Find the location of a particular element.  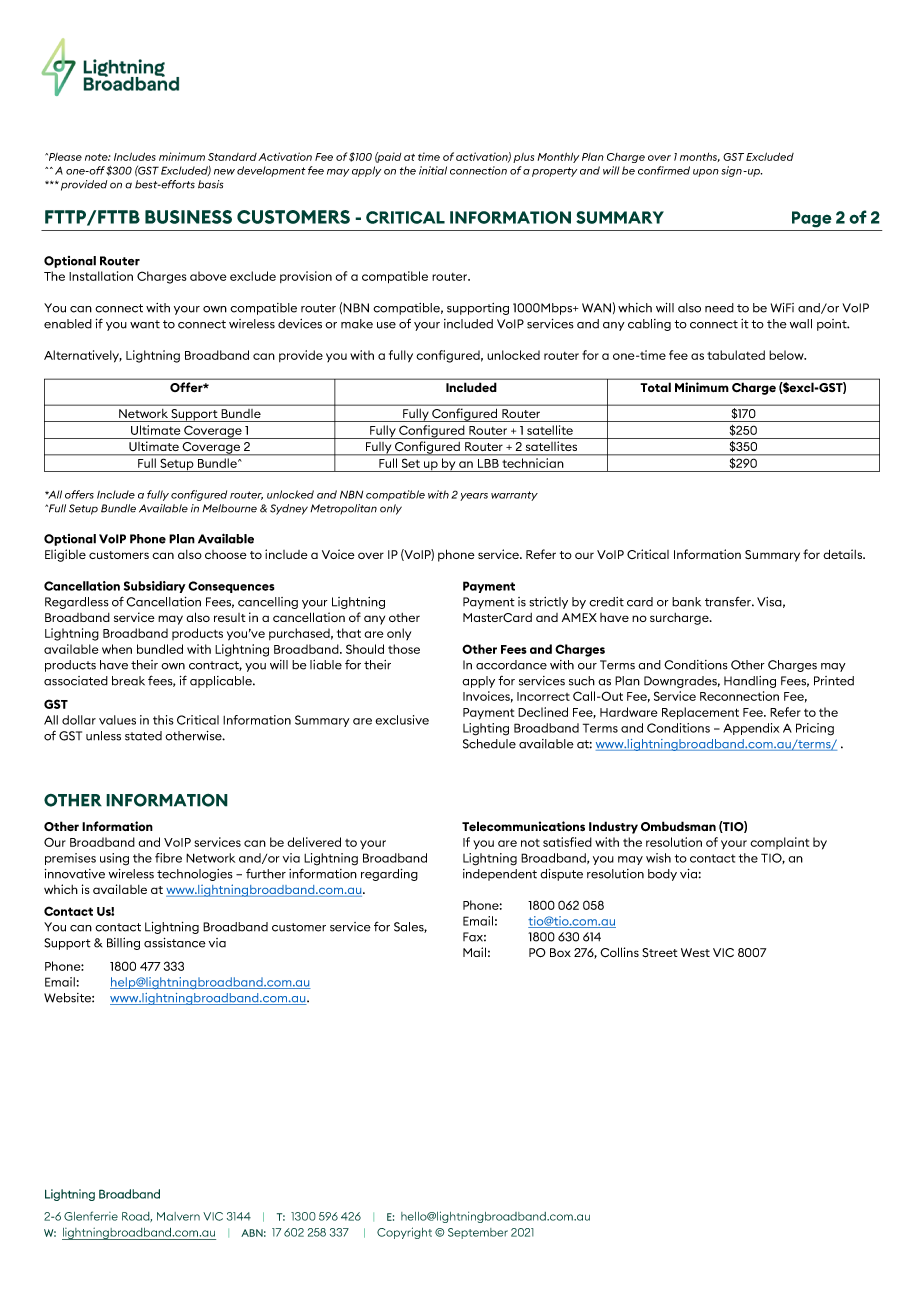

this is located at coordinates (163, 720).
